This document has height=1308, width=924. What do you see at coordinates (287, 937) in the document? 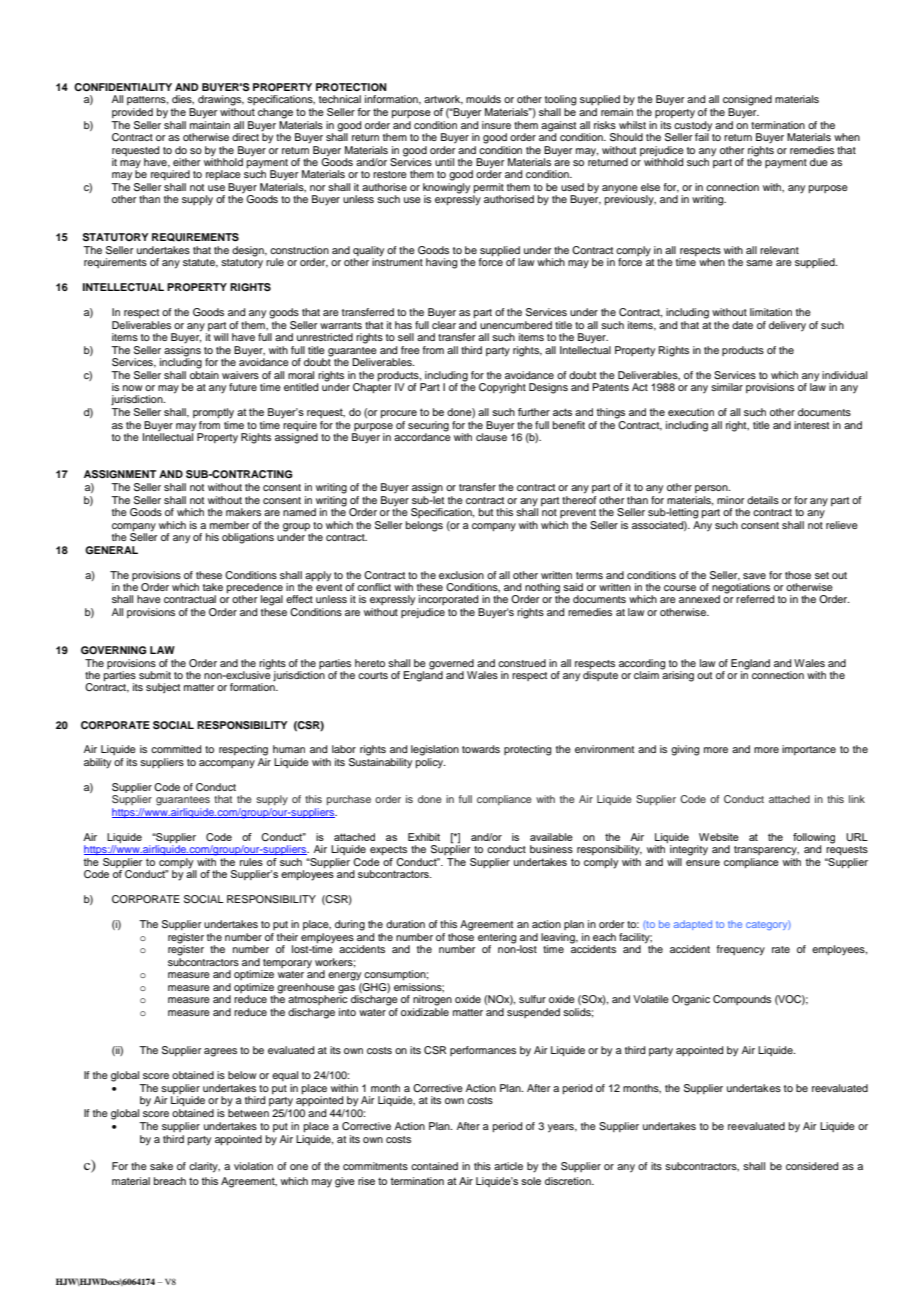
I see `their` at bounding box center [287, 937].
